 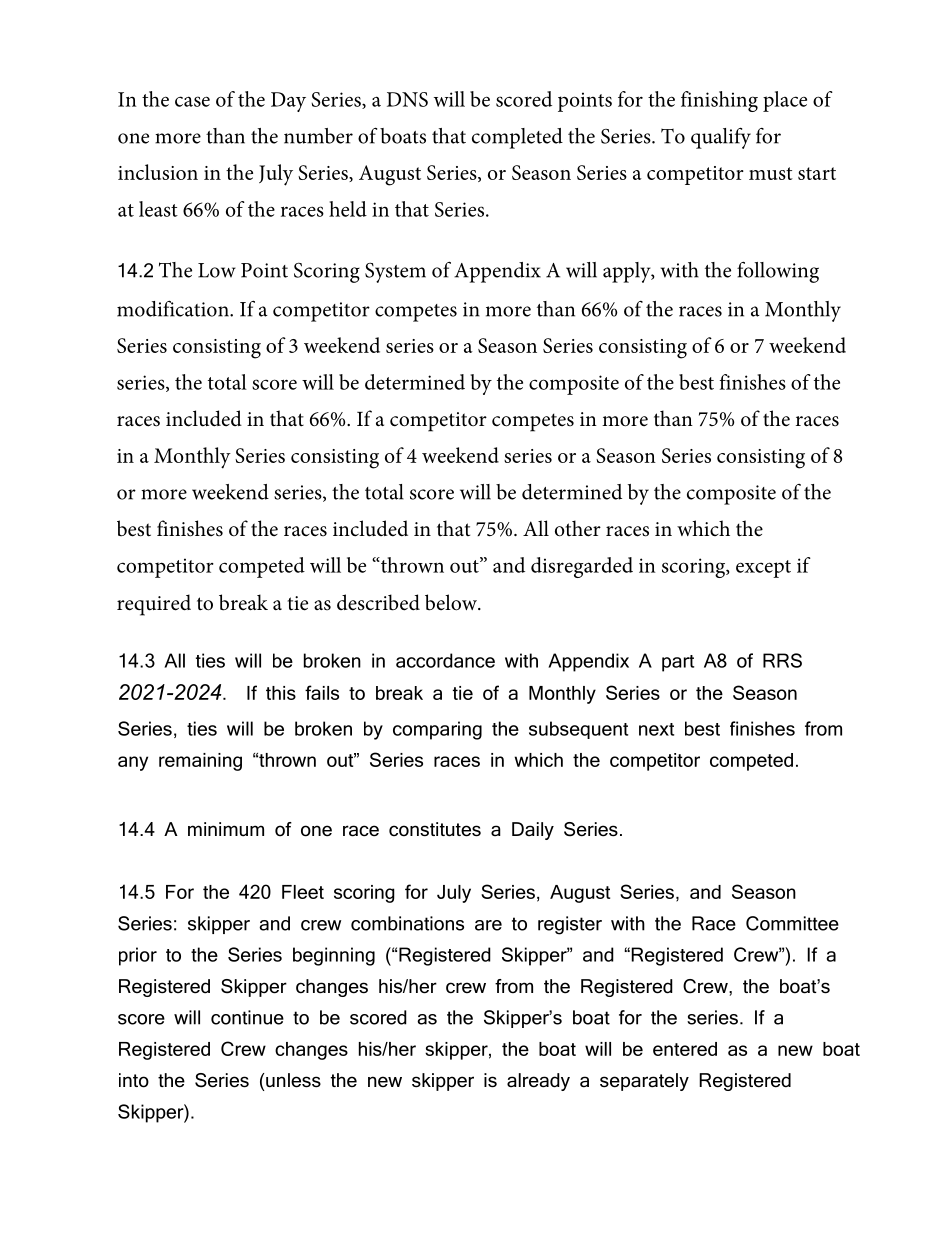 What do you see at coordinates (437, 730) in the document?
I see `comparing` at bounding box center [437, 730].
